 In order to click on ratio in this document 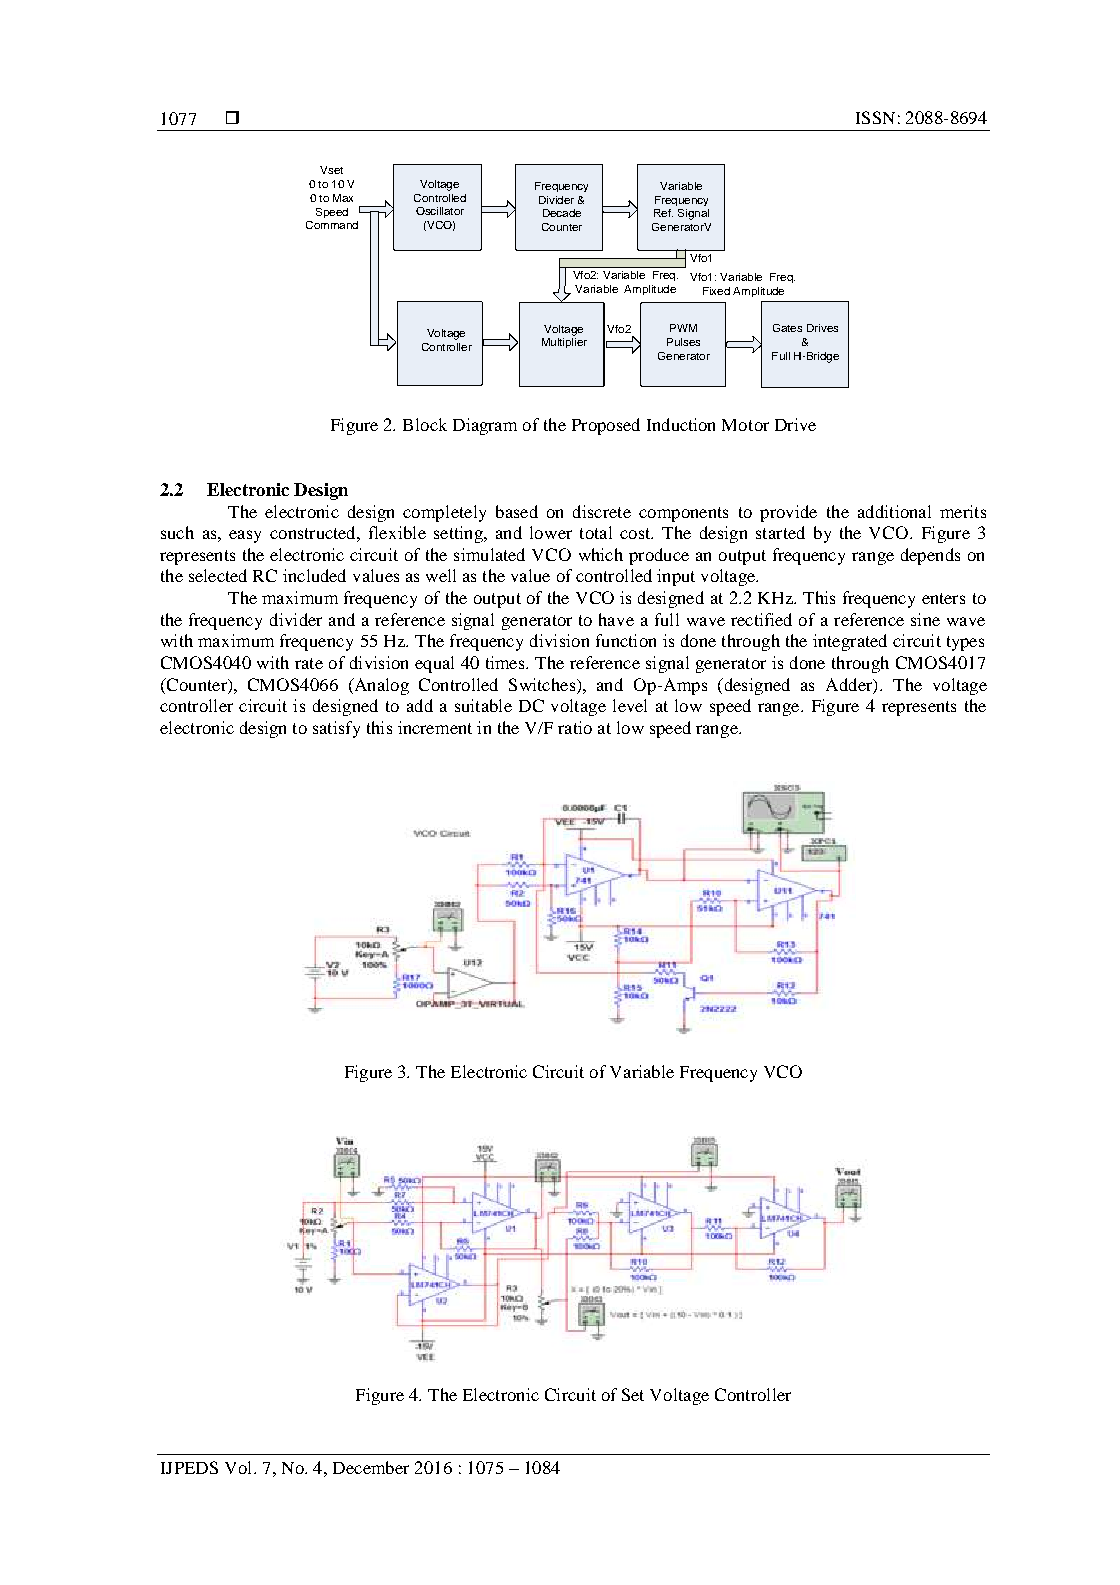, I will do `click(575, 727)`.
